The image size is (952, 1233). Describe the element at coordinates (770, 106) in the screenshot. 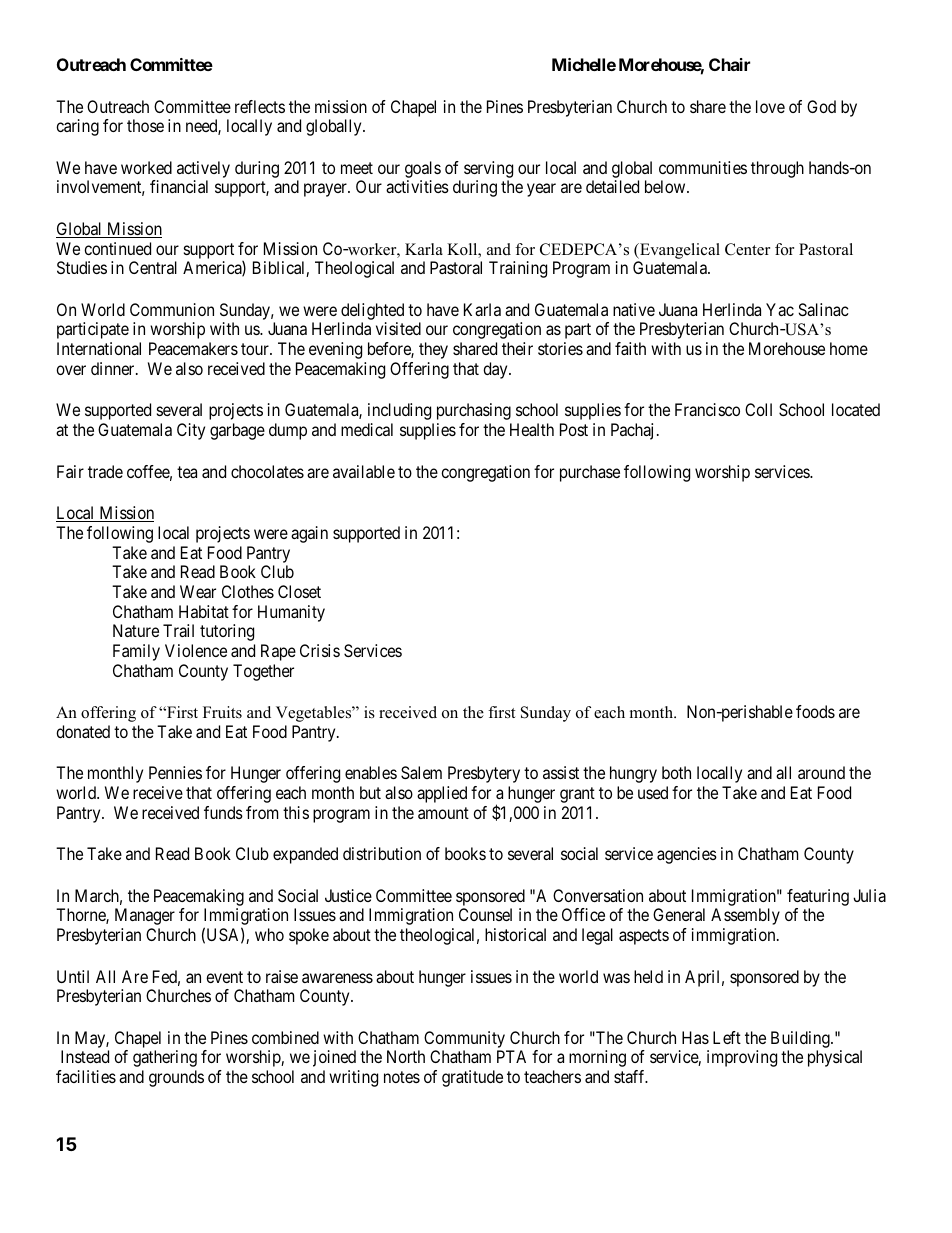

I see `love` at that location.
